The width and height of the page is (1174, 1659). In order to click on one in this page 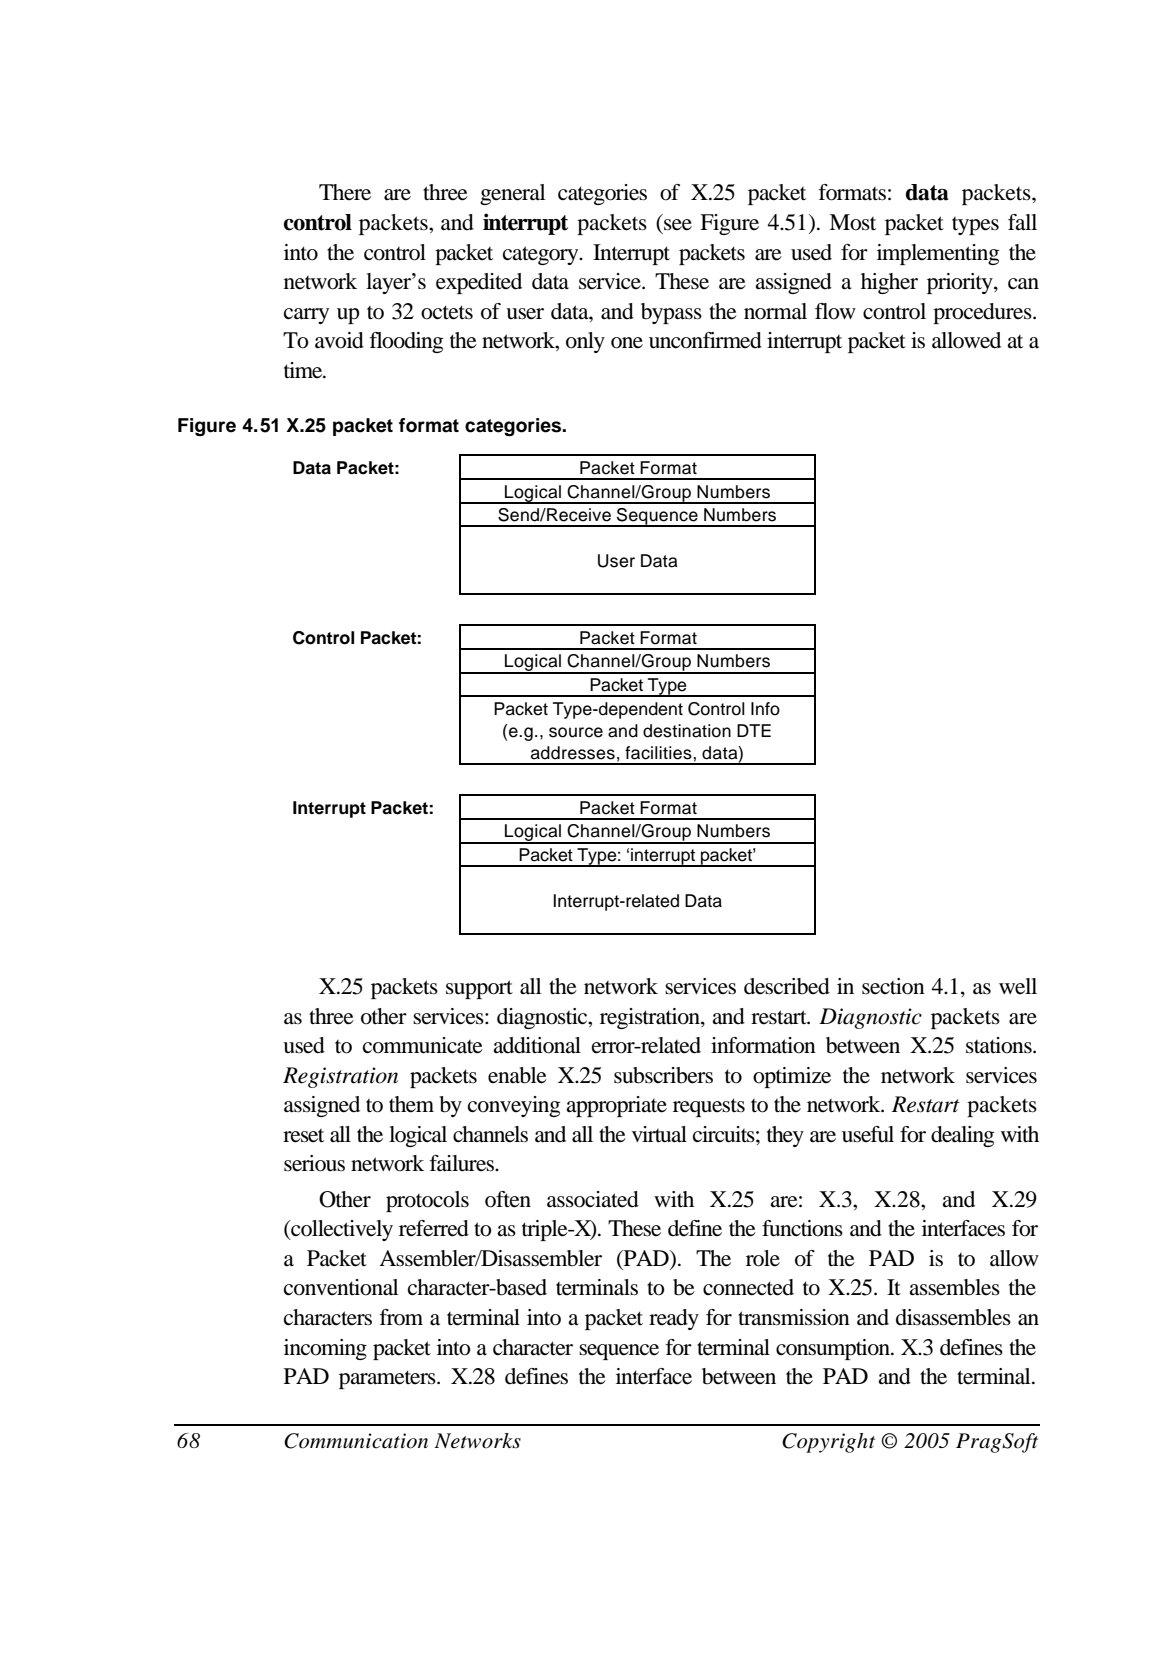, I will do `click(627, 343)`.
